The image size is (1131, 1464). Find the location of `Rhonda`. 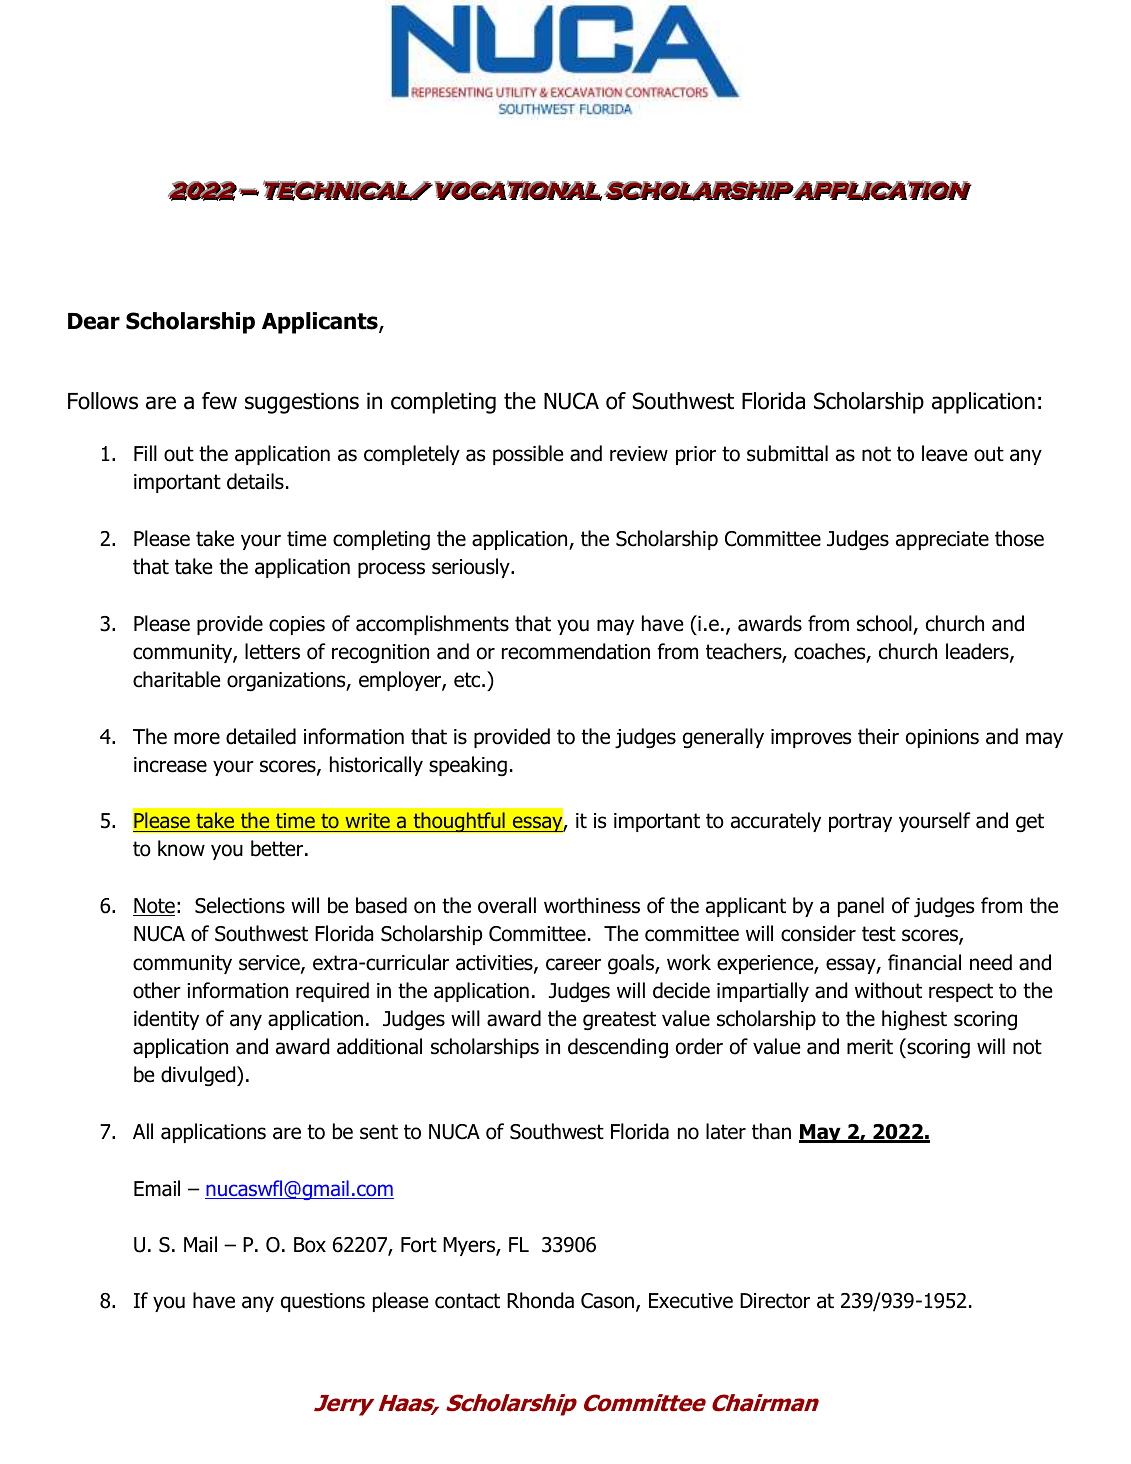

Rhonda is located at coordinates (540, 1300).
